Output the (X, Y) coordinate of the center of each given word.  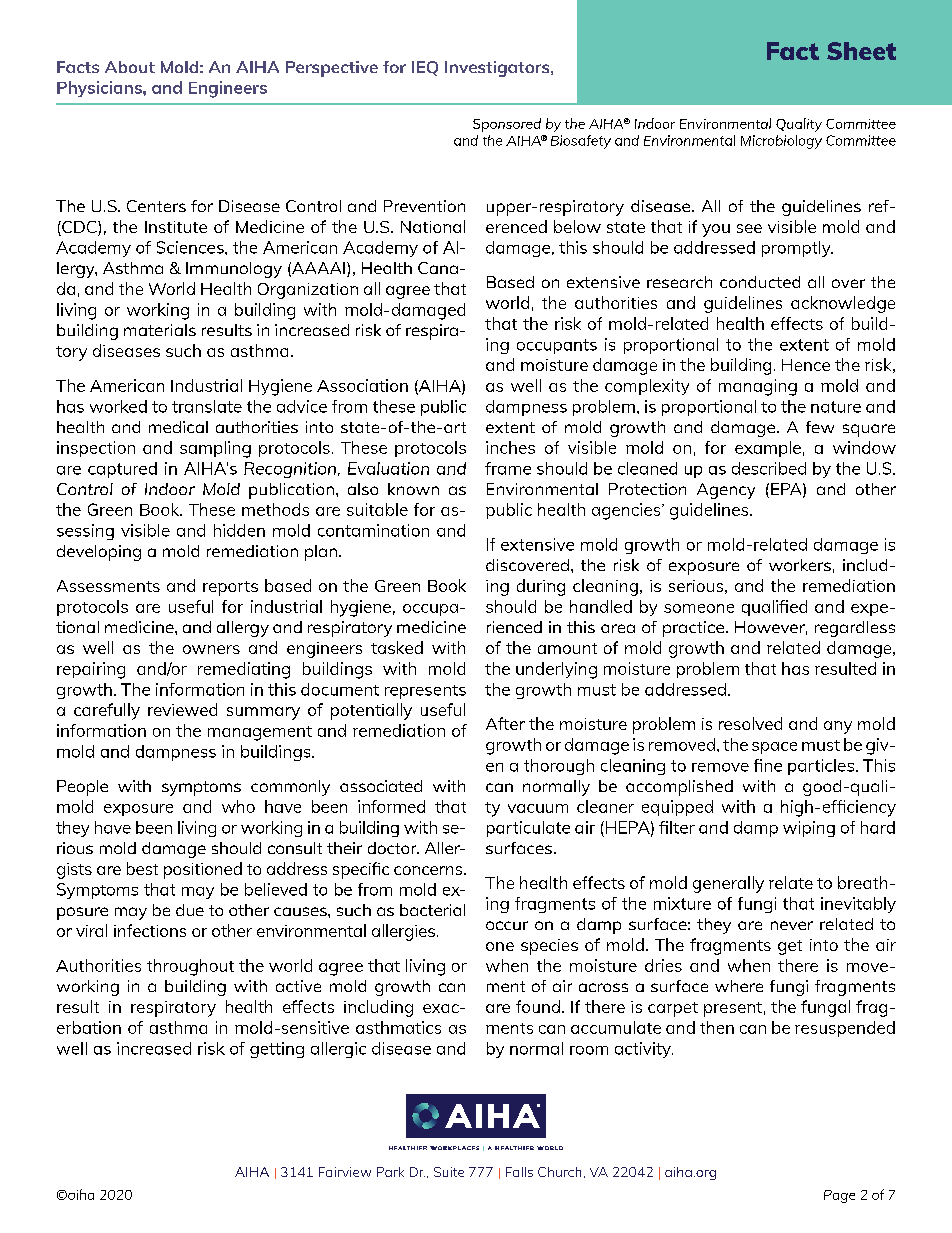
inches (510, 447)
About (130, 67)
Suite (449, 1172)
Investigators (498, 69)
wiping (809, 829)
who (238, 806)
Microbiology (781, 142)
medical (178, 427)
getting (277, 1050)
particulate (528, 829)
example (768, 449)
